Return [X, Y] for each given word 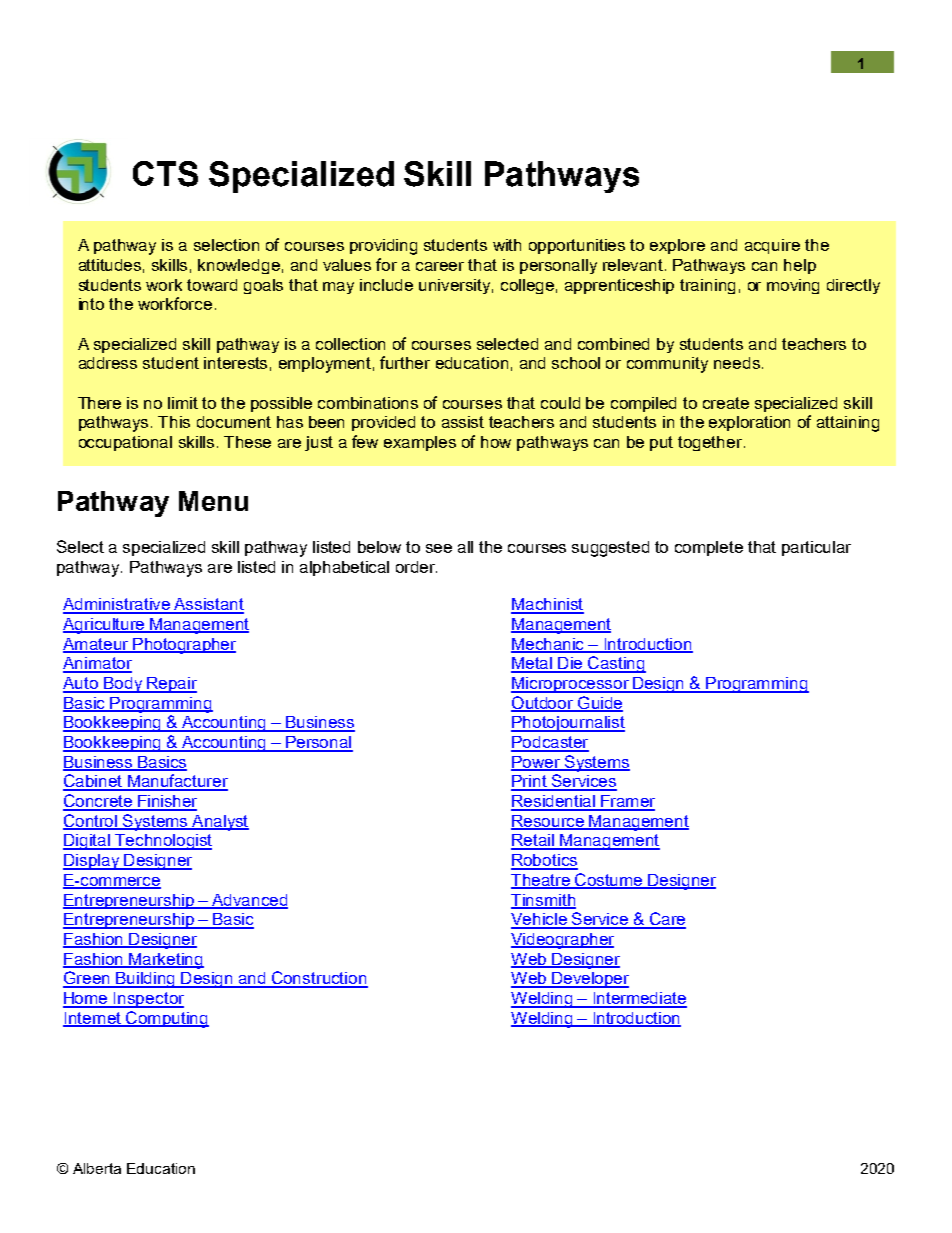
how [496, 442]
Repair [171, 685]
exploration [749, 423]
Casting [616, 664]
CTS [165, 174]
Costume [609, 881]
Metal [532, 664]
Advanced [249, 901]
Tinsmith [543, 901]
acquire [772, 246]
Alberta [97, 1168]
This [174, 422]
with [507, 245]
